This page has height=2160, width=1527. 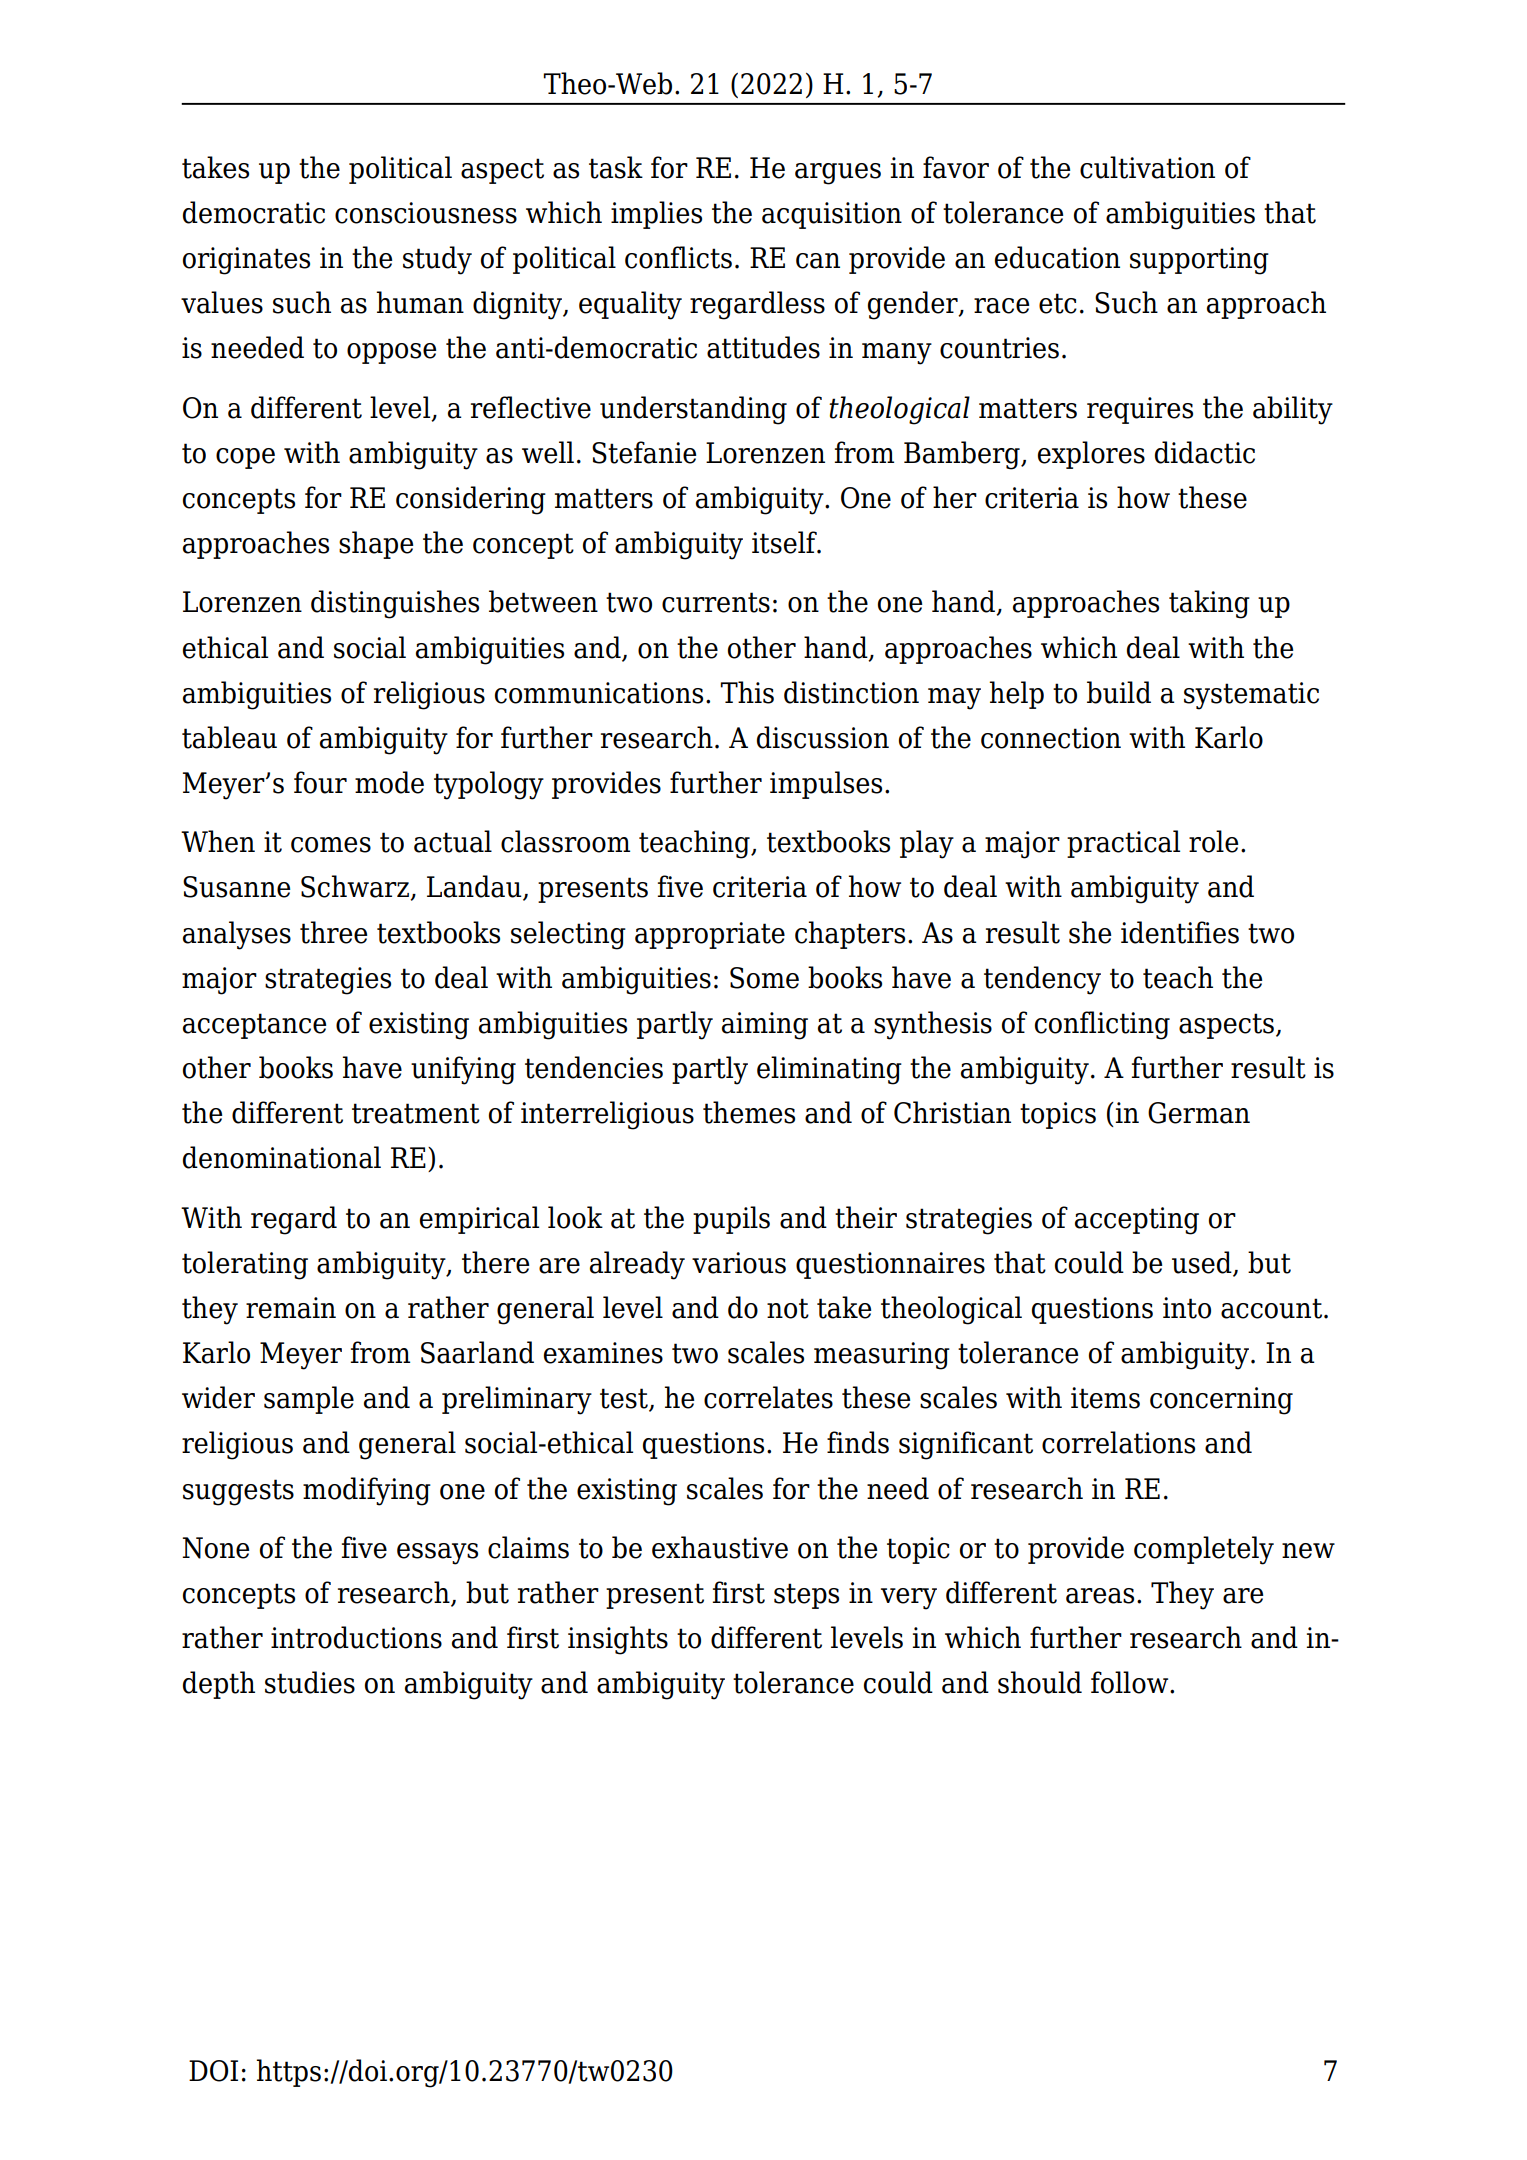 What do you see at coordinates (291, 1308) in the page?
I see `remain` at bounding box center [291, 1308].
